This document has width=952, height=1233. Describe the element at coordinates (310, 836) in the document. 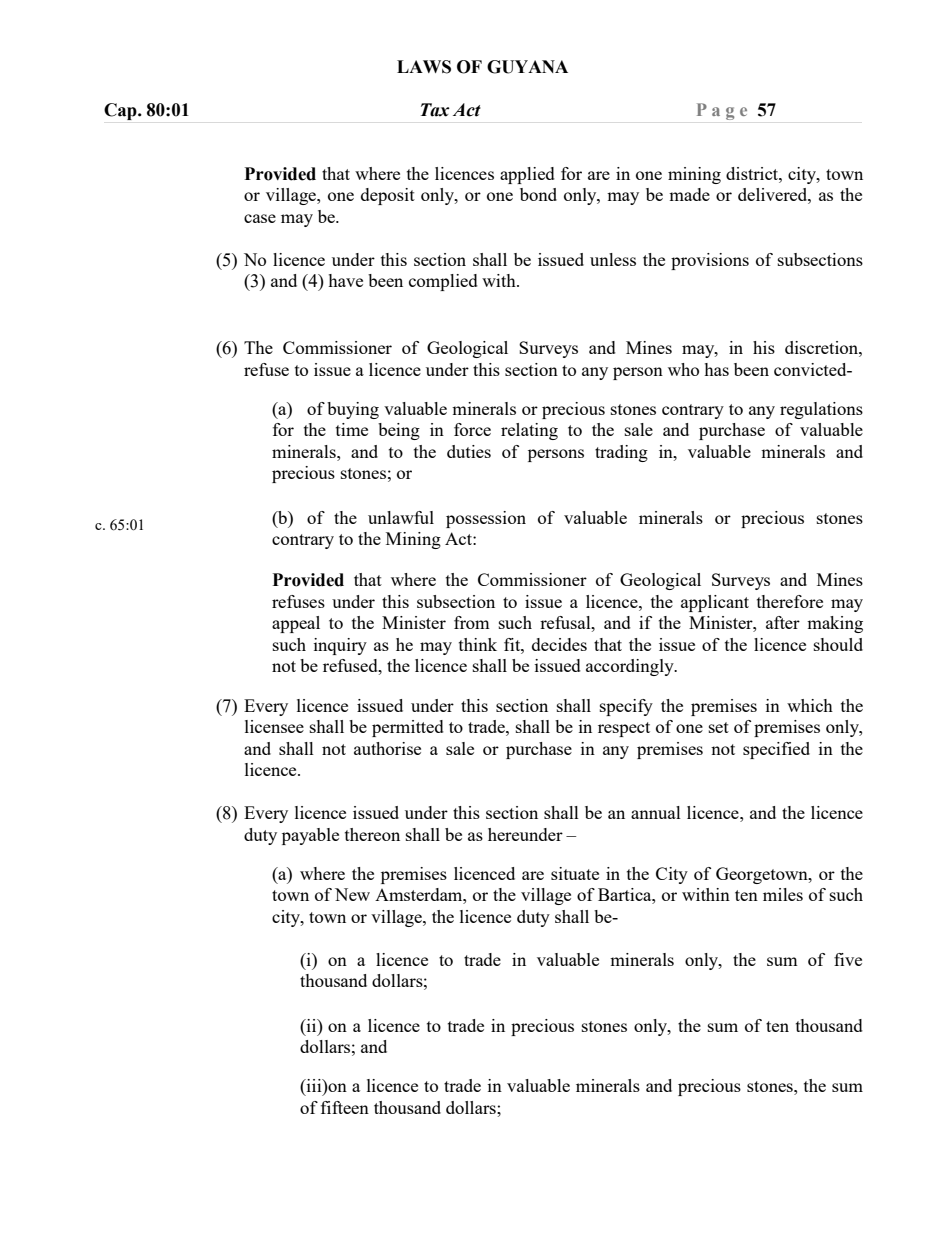

I see `payable` at that location.
